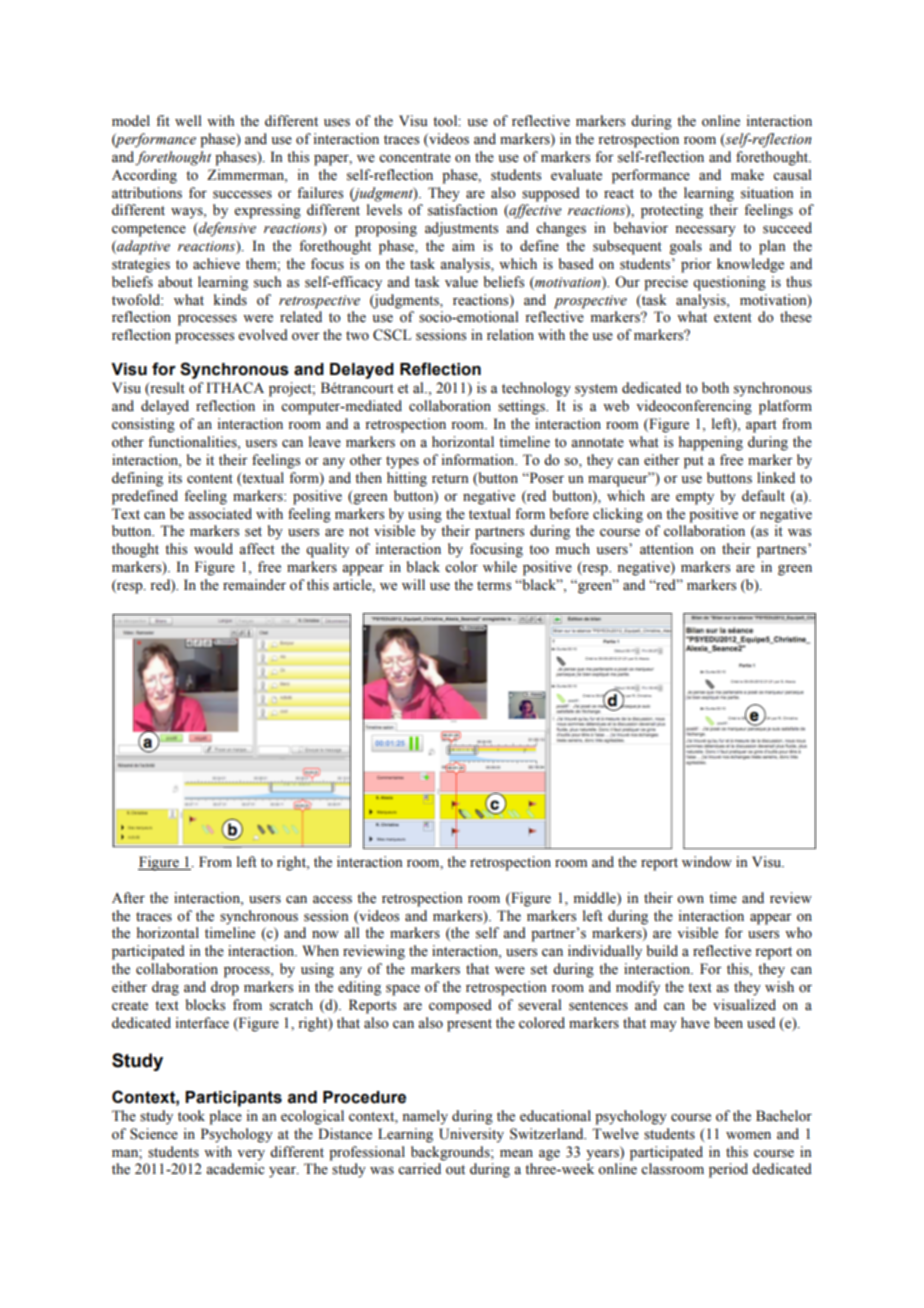  What do you see at coordinates (690, 900) in the page?
I see `own` at bounding box center [690, 900].
